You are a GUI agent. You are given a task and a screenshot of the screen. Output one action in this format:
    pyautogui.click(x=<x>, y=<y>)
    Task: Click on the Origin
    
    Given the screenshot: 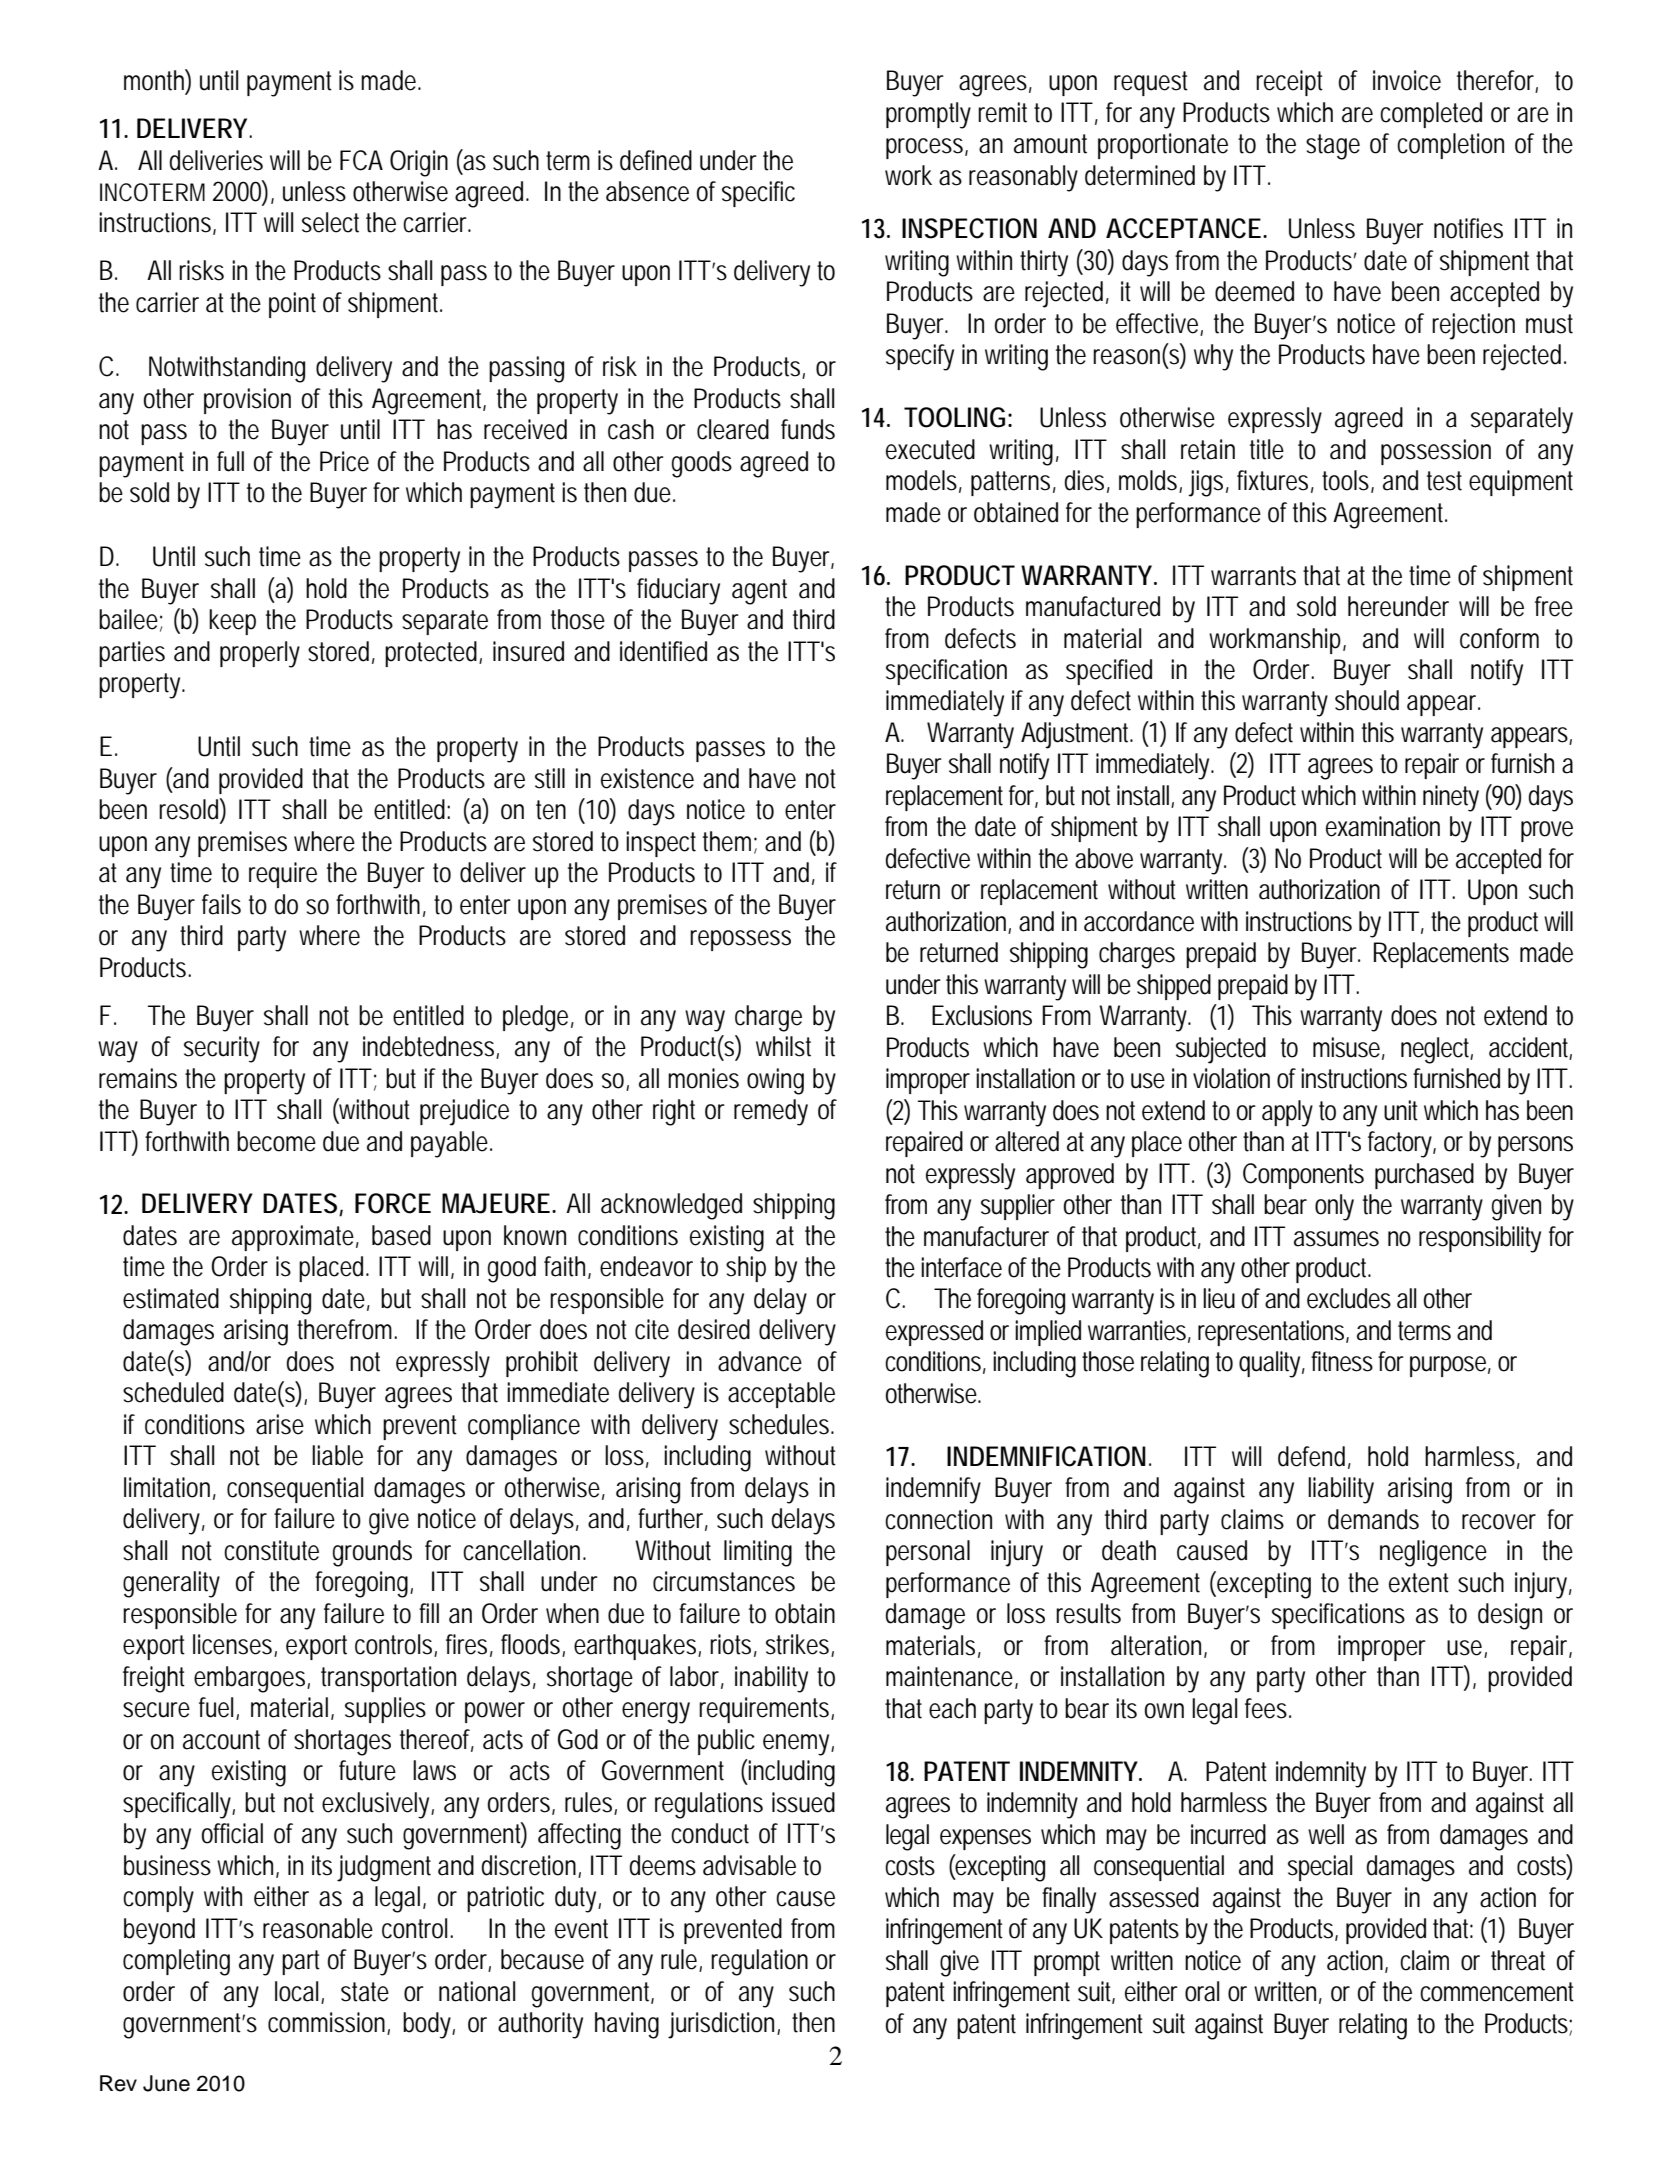 What is the action you would take?
    pyautogui.click(x=419, y=163)
